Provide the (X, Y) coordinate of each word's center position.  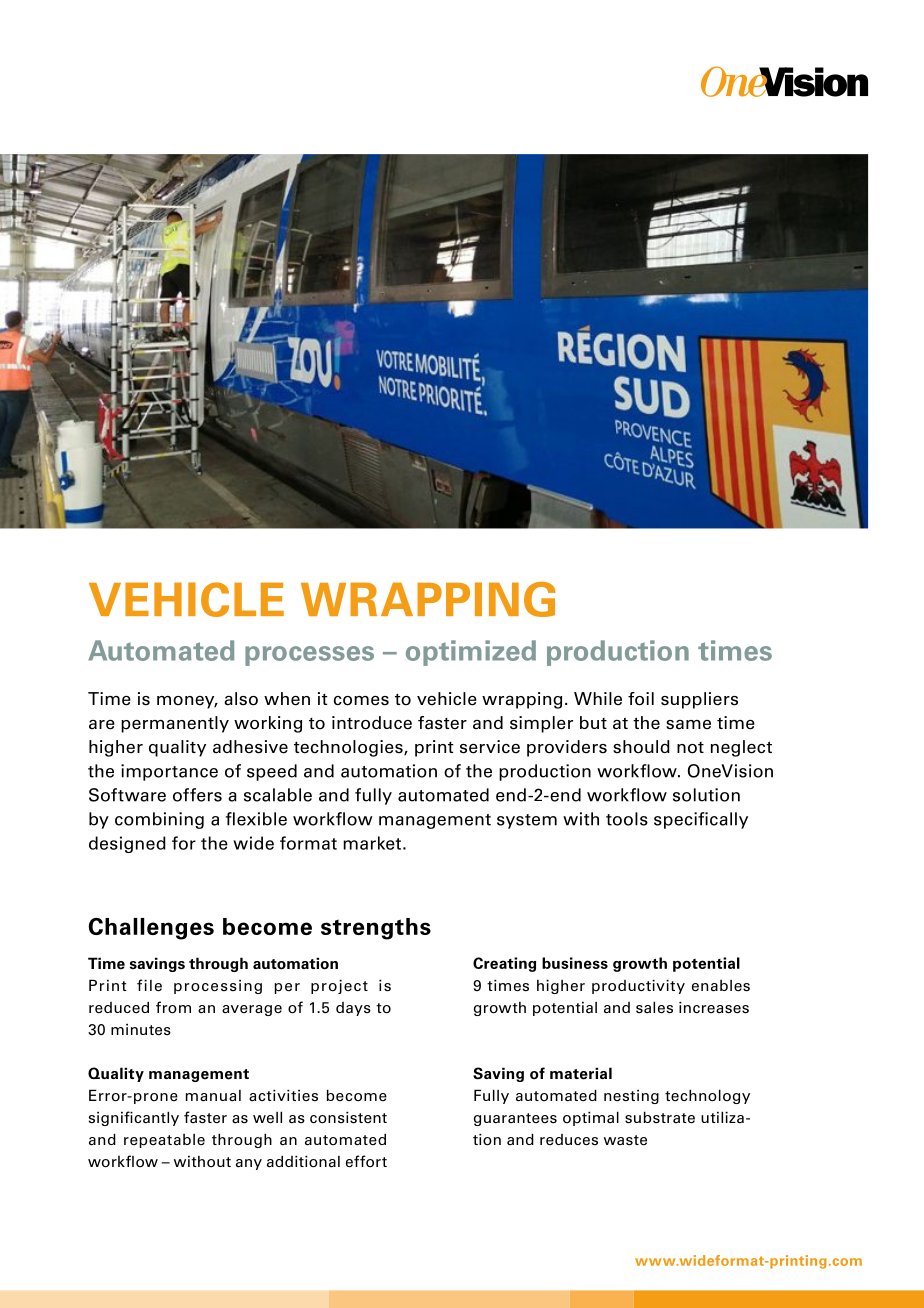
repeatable (164, 1141)
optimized (471, 653)
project (339, 987)
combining (159, 820)
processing (218, 987)
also (241, 699)
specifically (701, 820)
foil (641, 699)
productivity (638, 987)
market (372, 843)
